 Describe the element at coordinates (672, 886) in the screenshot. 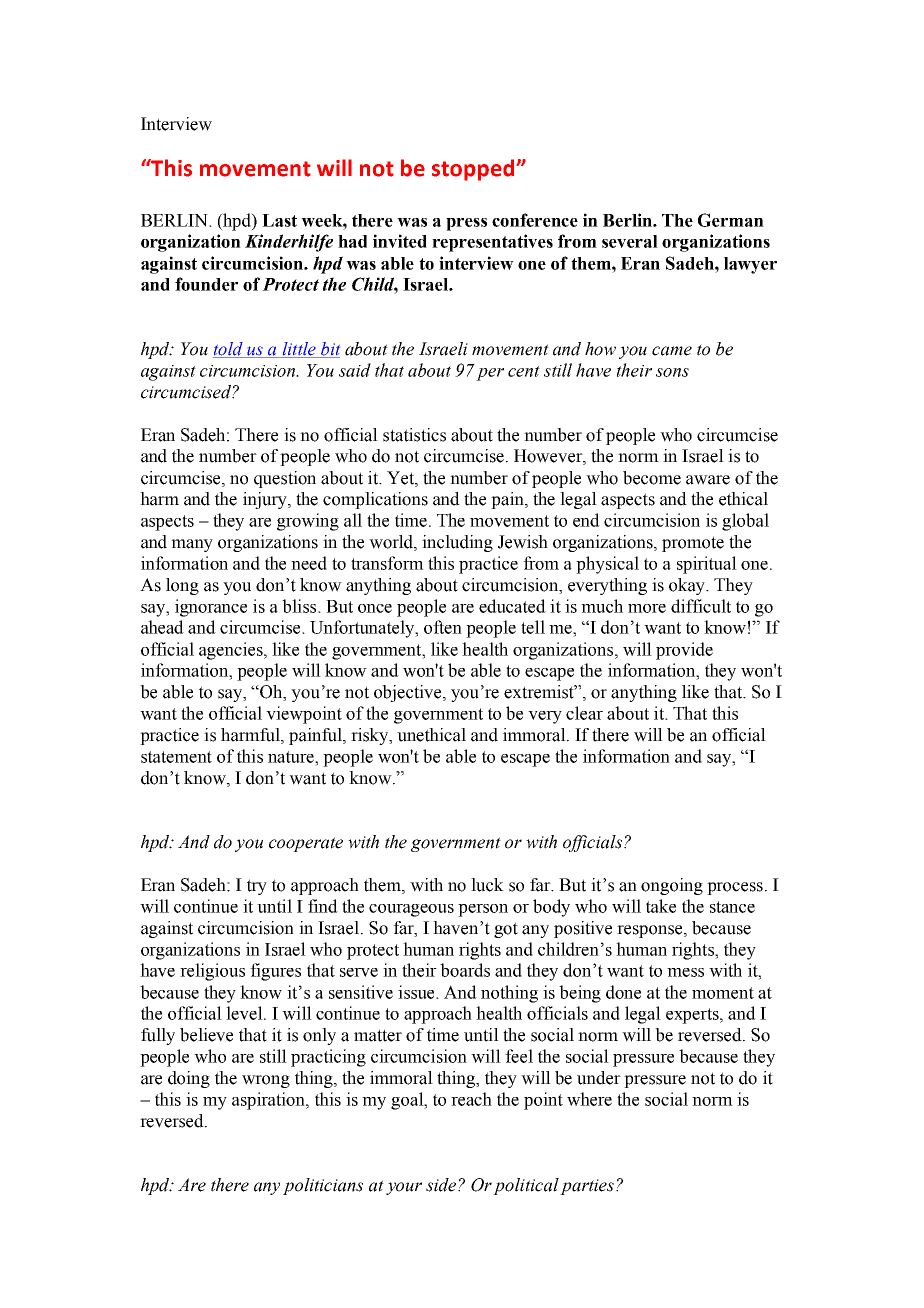

I see `ongoing` at that location.
